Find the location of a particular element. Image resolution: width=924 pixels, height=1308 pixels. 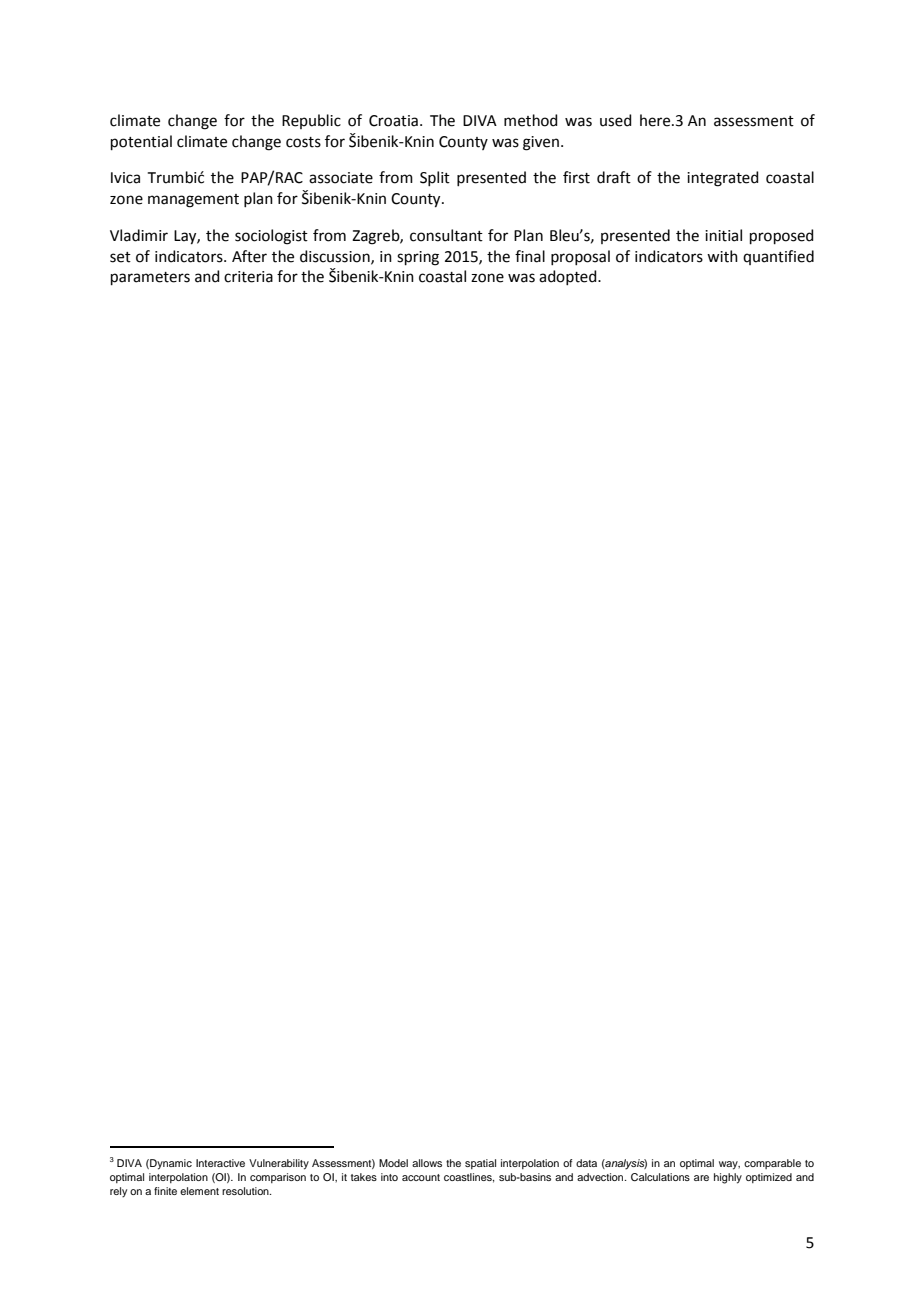

adopted is located at coordinates (569, 277).
